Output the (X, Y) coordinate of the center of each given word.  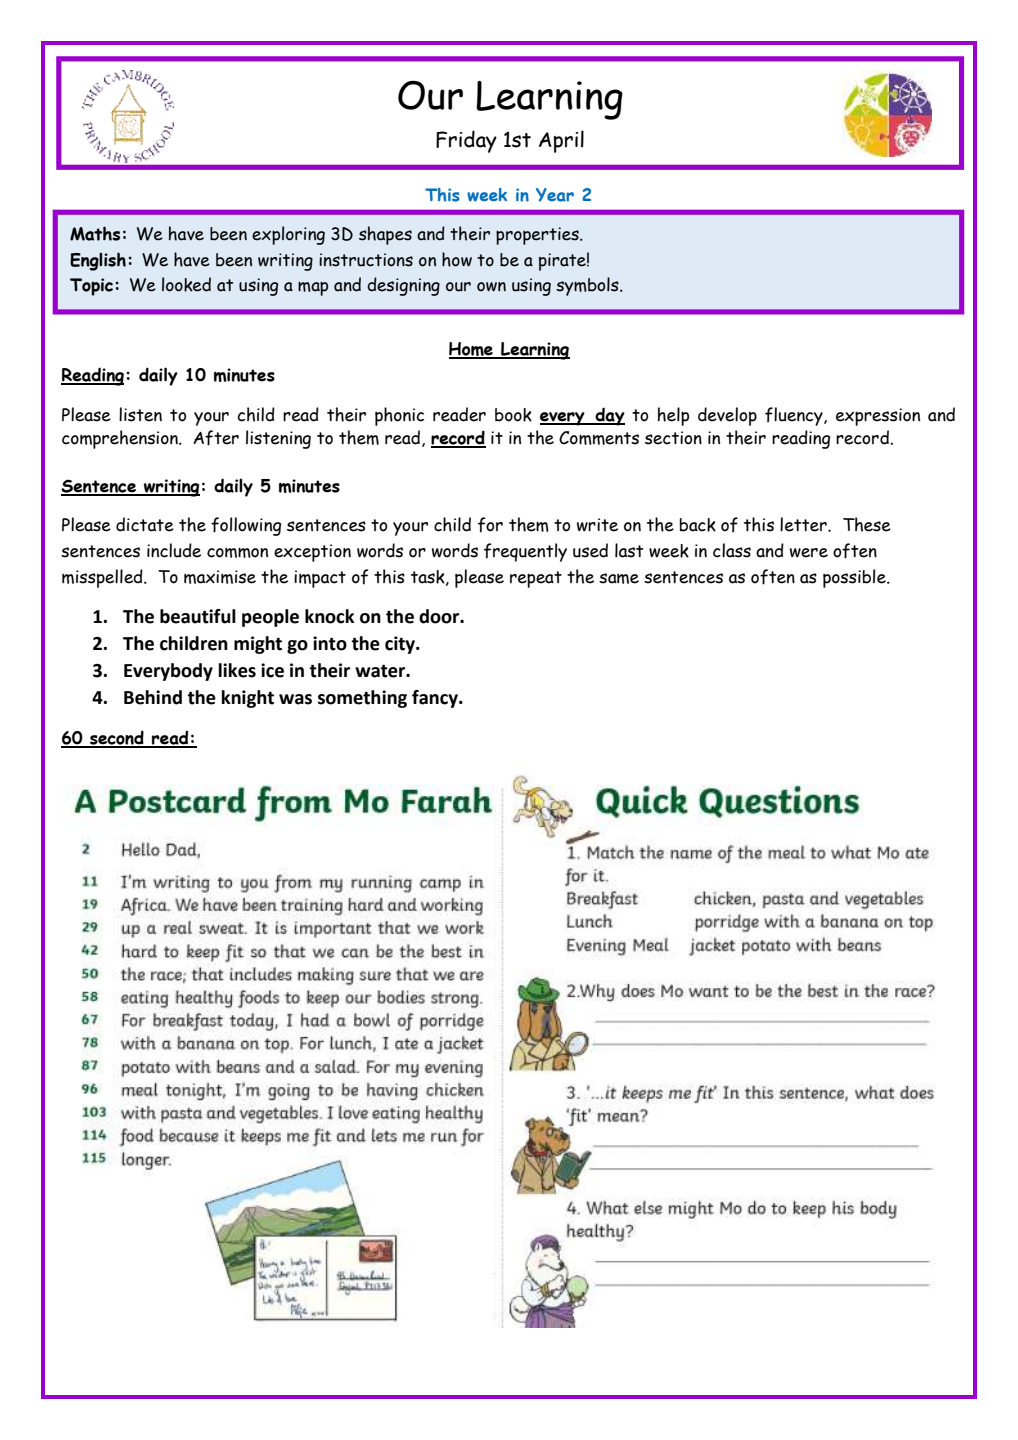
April (561, 141)
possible (855, 578)
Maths (95, 233)
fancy (436, 699)
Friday (466, 141)
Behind (153, 697)
